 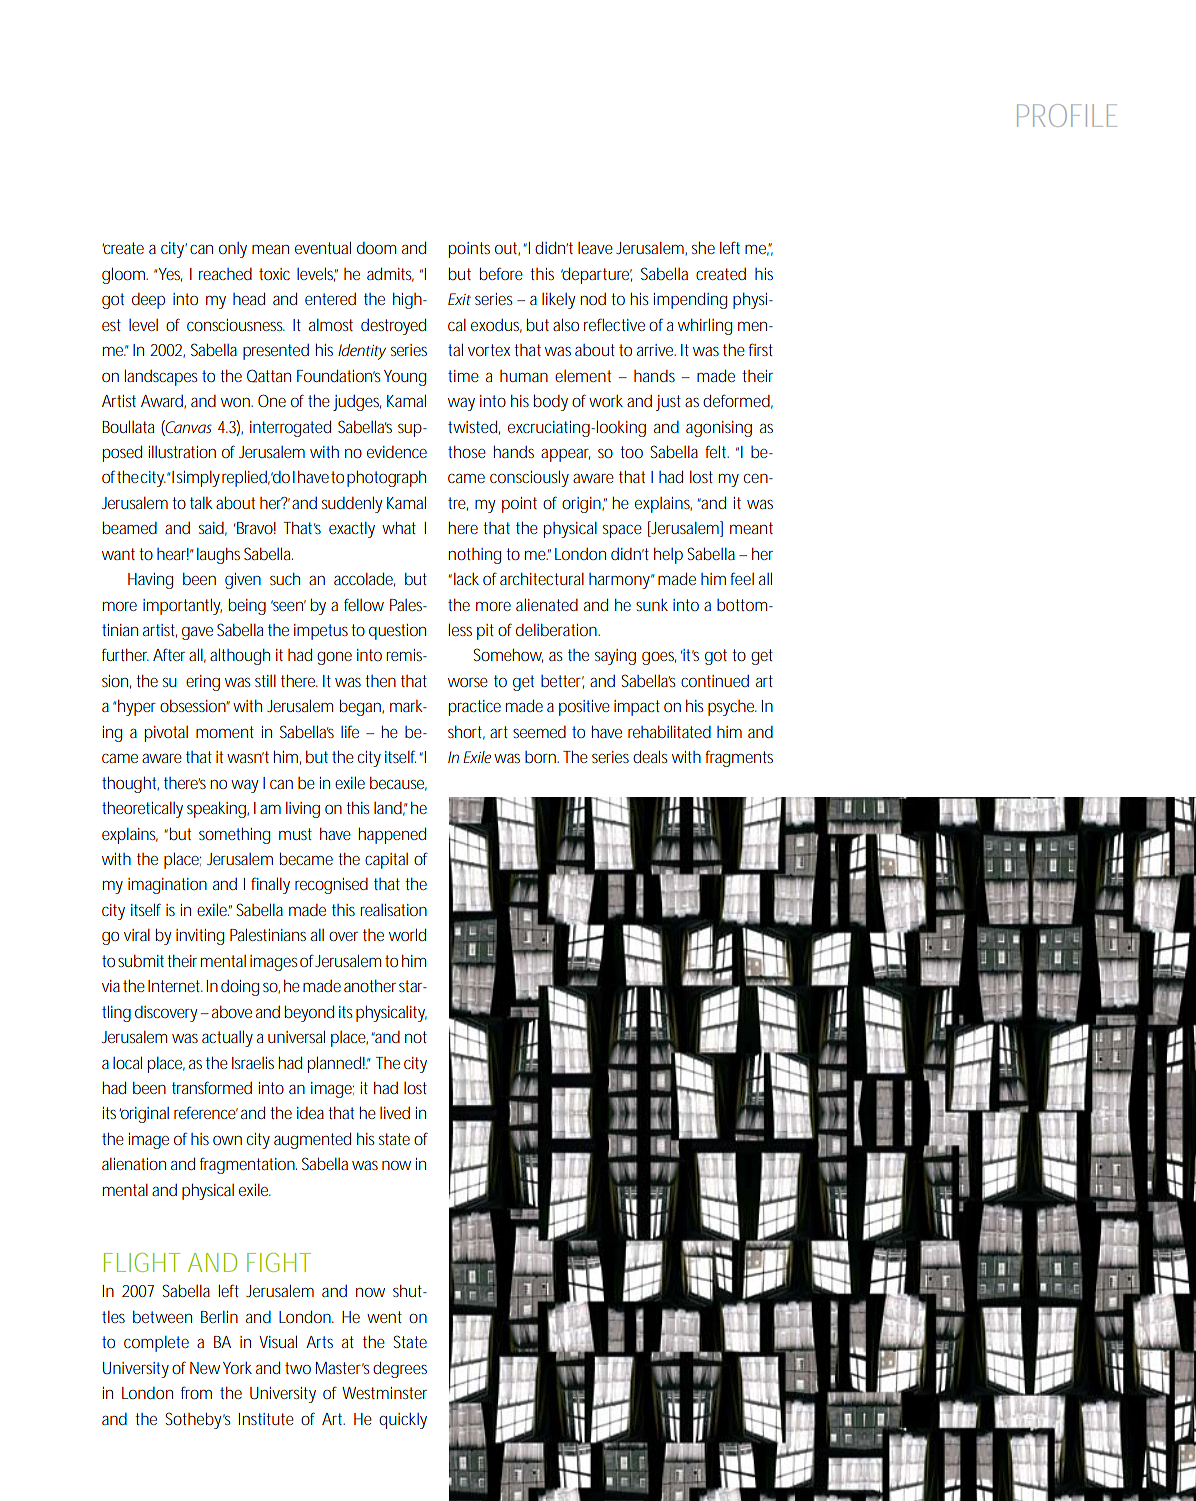 What do you see at coordinates (400, 1369) in the screenshot?
I see `degrees` at bounding box center [400, 1369].
